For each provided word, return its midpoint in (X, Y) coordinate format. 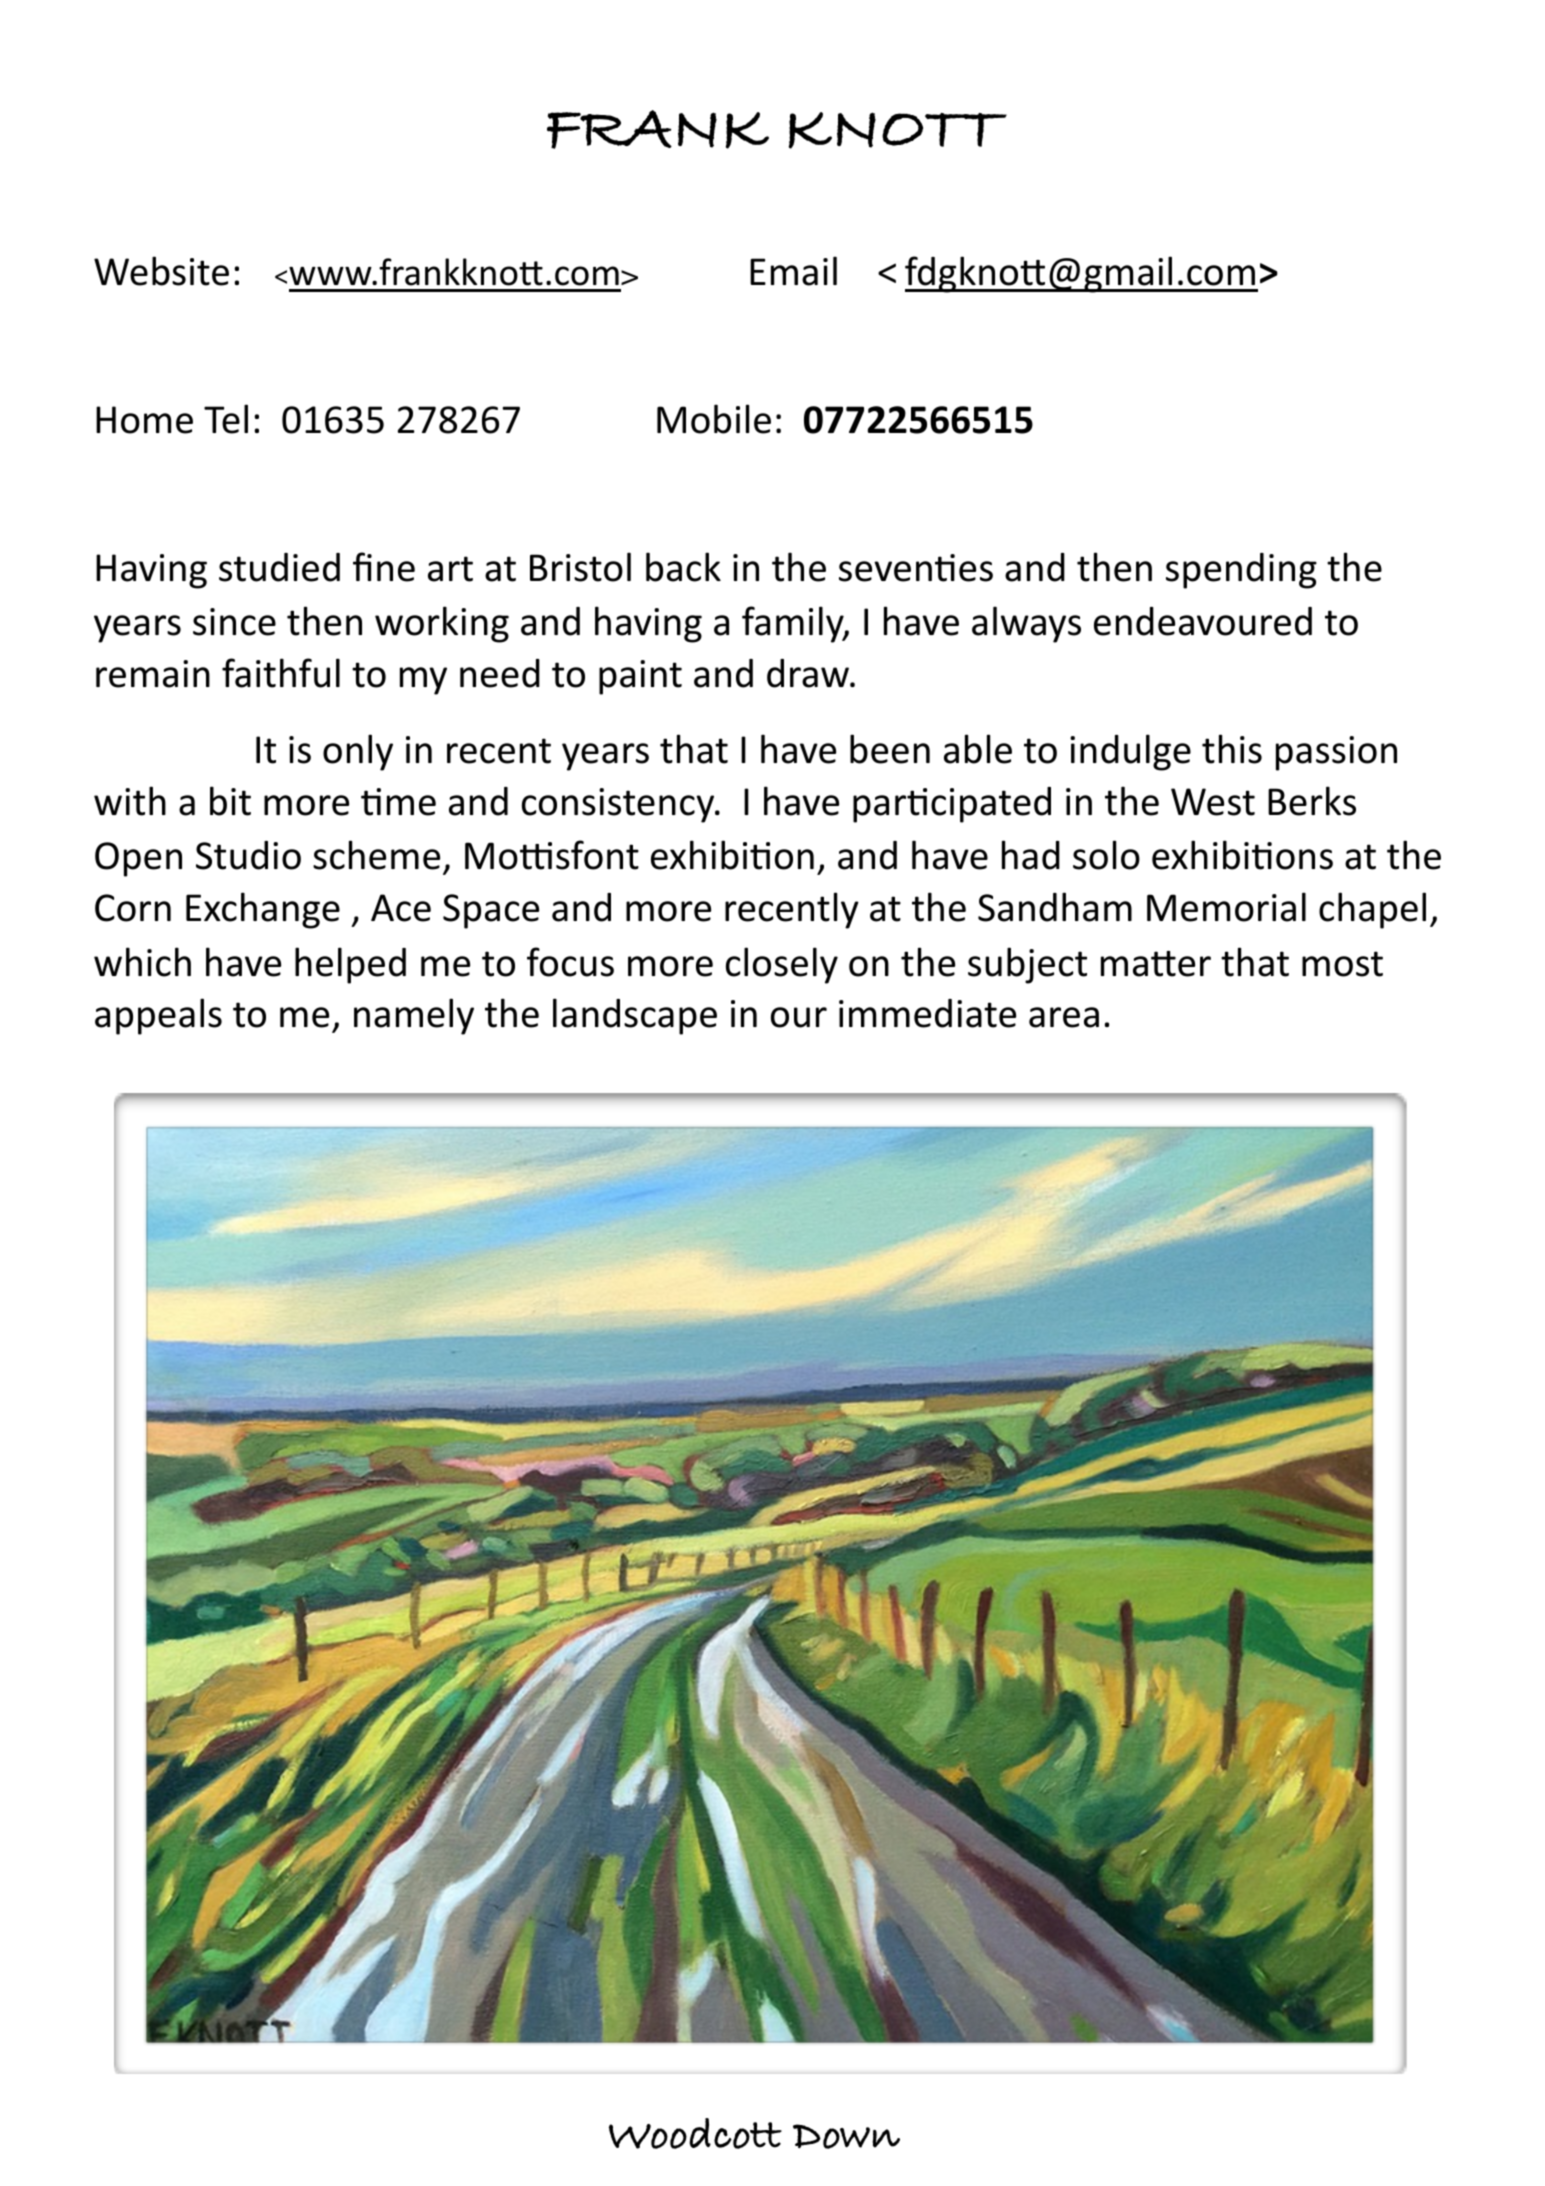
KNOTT (898, 130)
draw (809, 673)
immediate (927, 1013)
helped (350, 965)
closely (782, 965)
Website (161, 271)
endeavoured (1203, 621)
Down (846, 2136)
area (1064, 1017)
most (1342, 964)
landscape (635, 1016)
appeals (158, 1016)
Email (793, 271)
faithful (281, 673)
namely (414, 1016)
